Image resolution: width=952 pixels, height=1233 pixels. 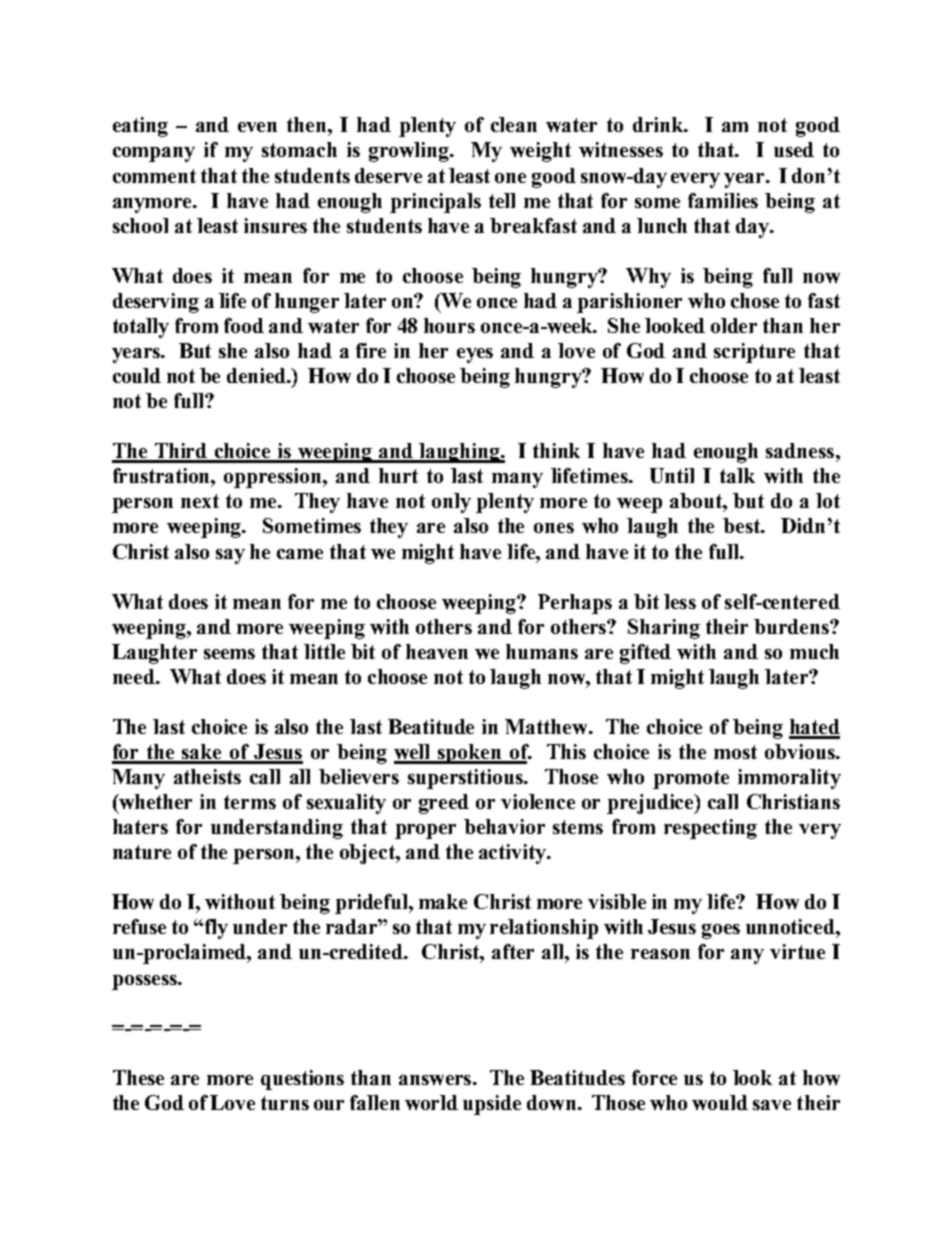 I want to click on scripture, so click(x=754, y=353).
